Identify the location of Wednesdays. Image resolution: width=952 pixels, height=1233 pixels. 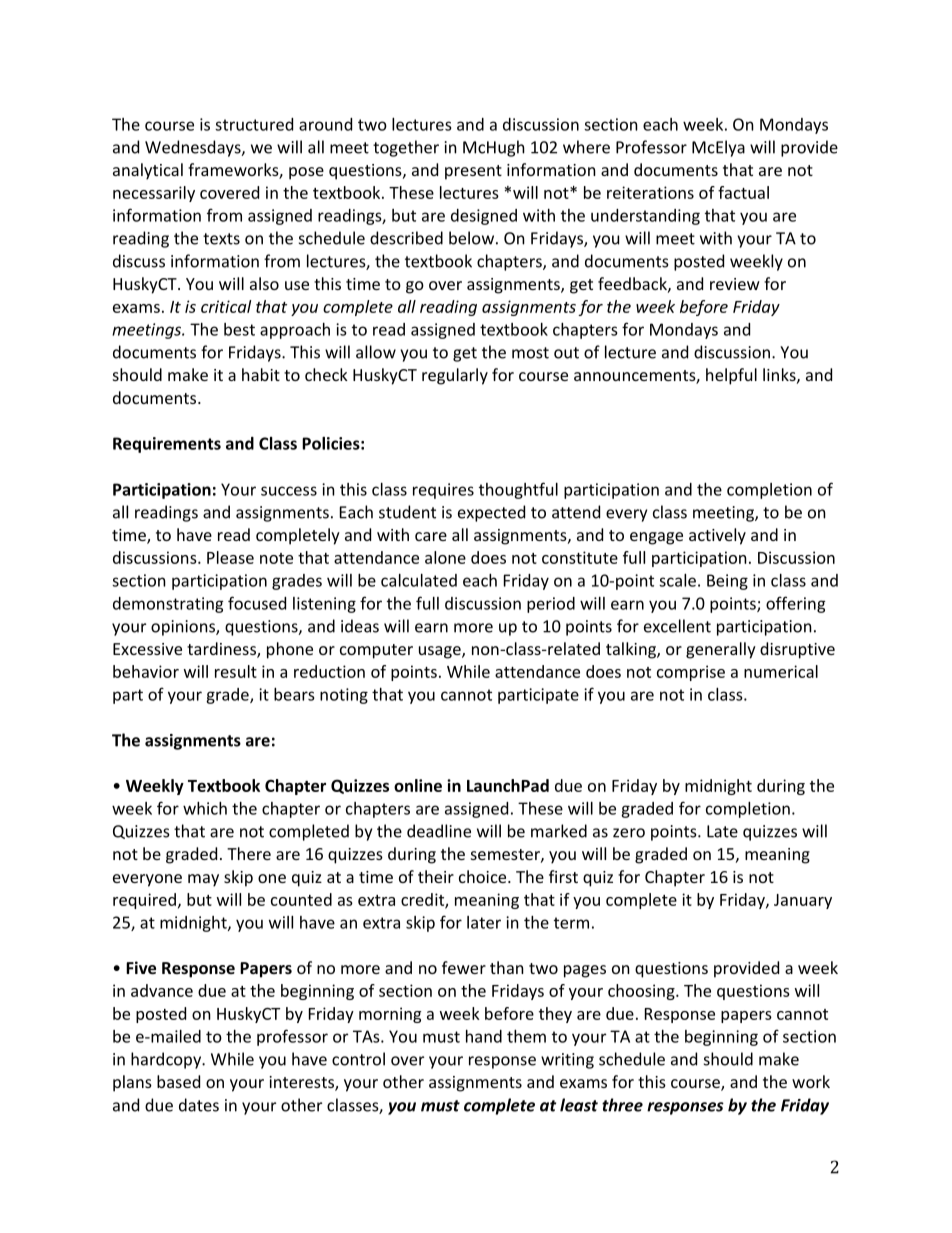
(194, 148).
